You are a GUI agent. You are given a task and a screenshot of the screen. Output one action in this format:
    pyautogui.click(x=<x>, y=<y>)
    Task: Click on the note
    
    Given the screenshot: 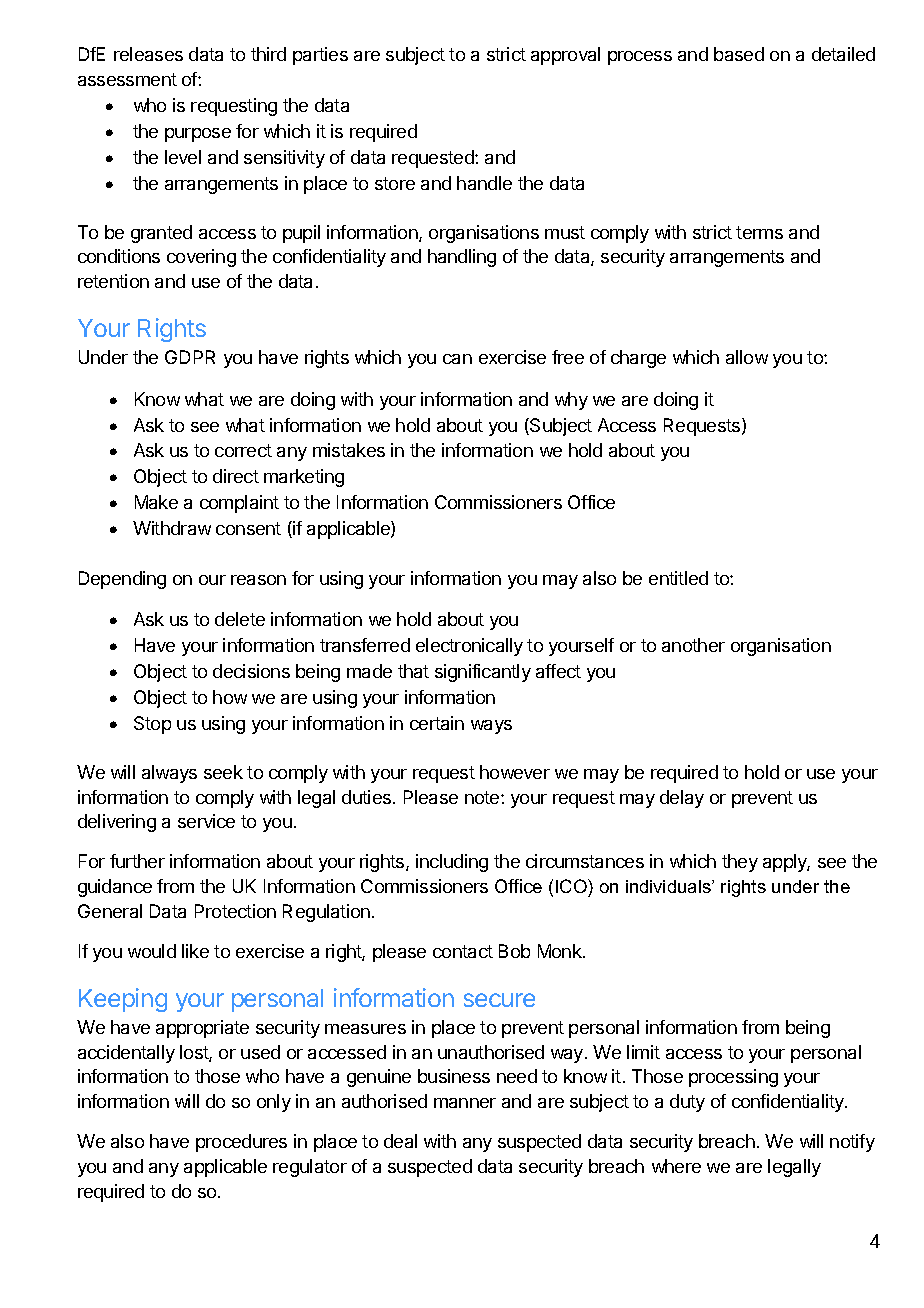 What is the action you would take?
    pyautogui.click(x=483, y=797)
